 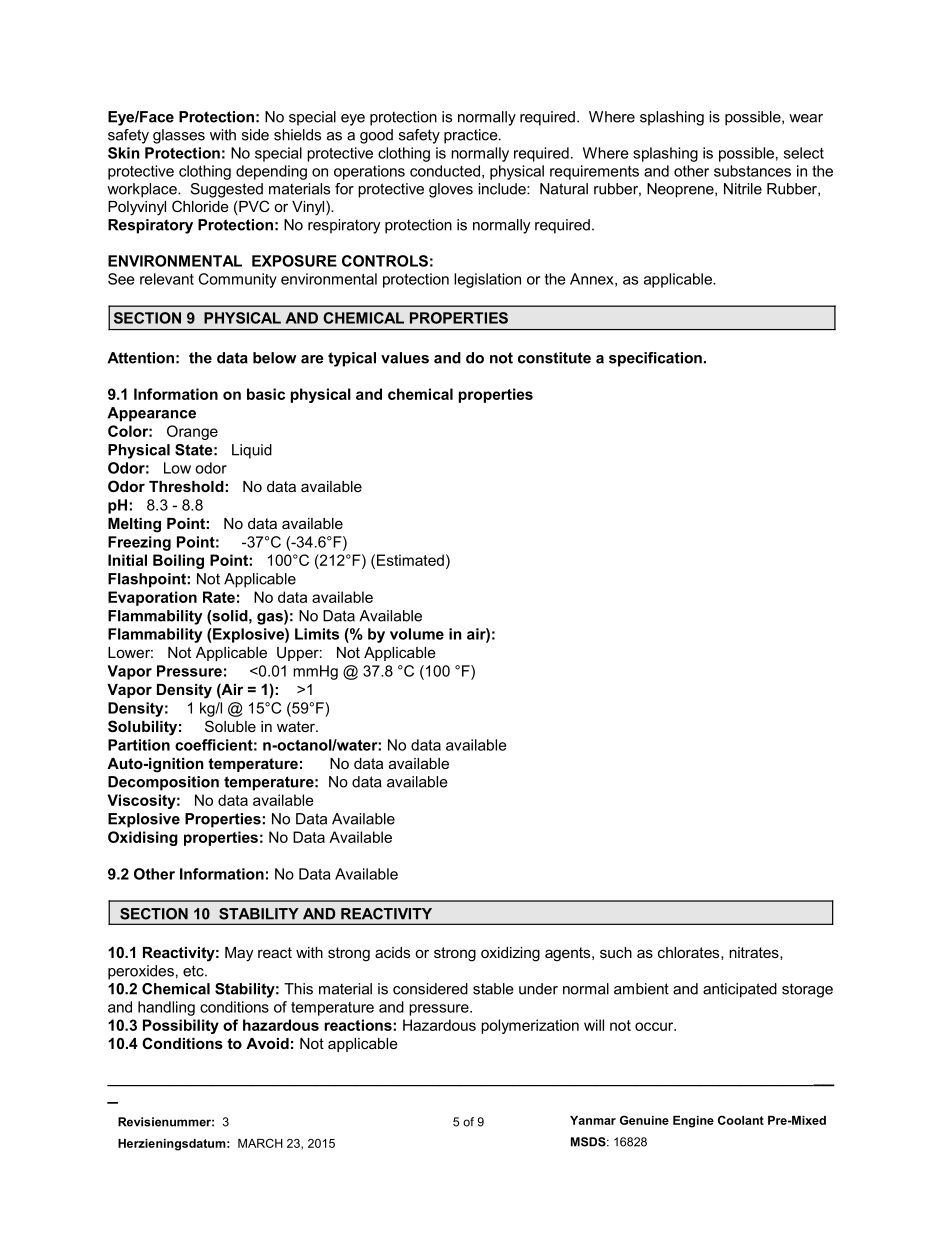 What do you see at coordinates (410, 560) in the screenshot?
I see `Estimated` at bounding box center [410, 560].
